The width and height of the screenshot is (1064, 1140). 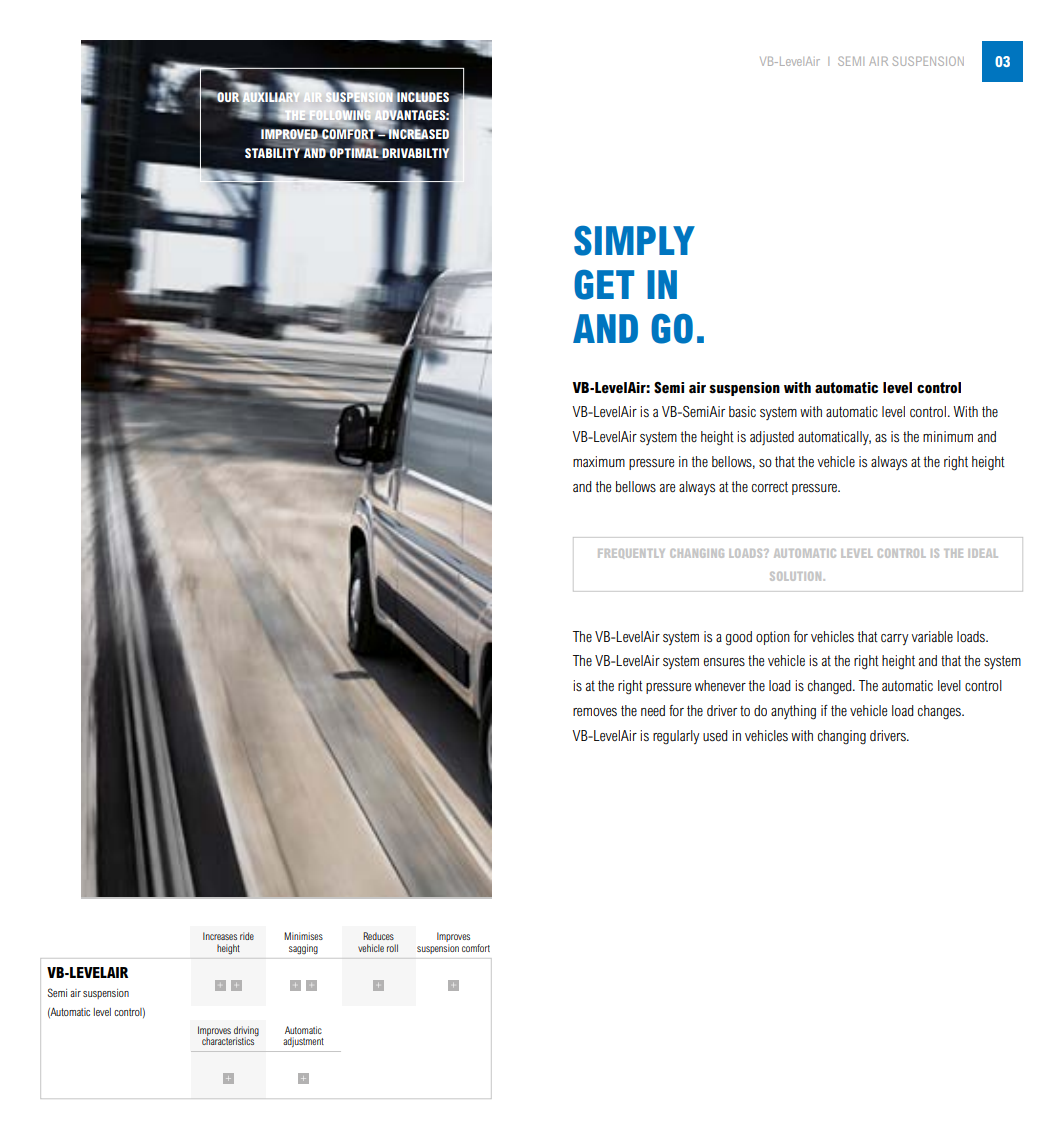 I want to click on regularly, so click(x=676, y=737).
